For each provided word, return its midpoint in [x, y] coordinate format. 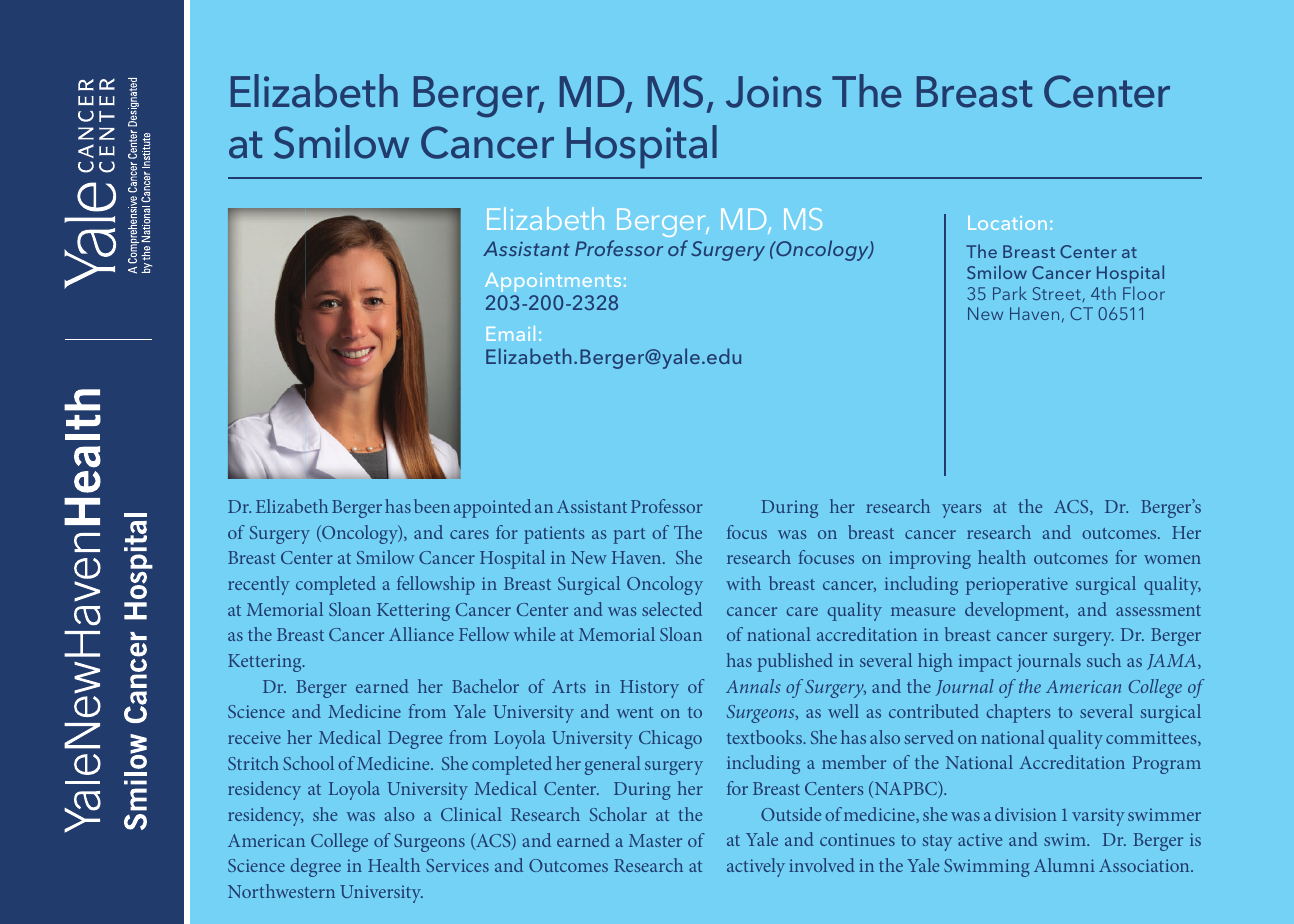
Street [1058, 294]
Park [1010, 293]
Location [1007, 223]
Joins [773, 92]
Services [457, 865]
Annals [753, 686]
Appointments [553, 282]
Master [655, 840]
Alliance [421, 634]
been [432, 506]
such [1104, 660]
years [962, 511]
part [629, 536]
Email [511, 333]
